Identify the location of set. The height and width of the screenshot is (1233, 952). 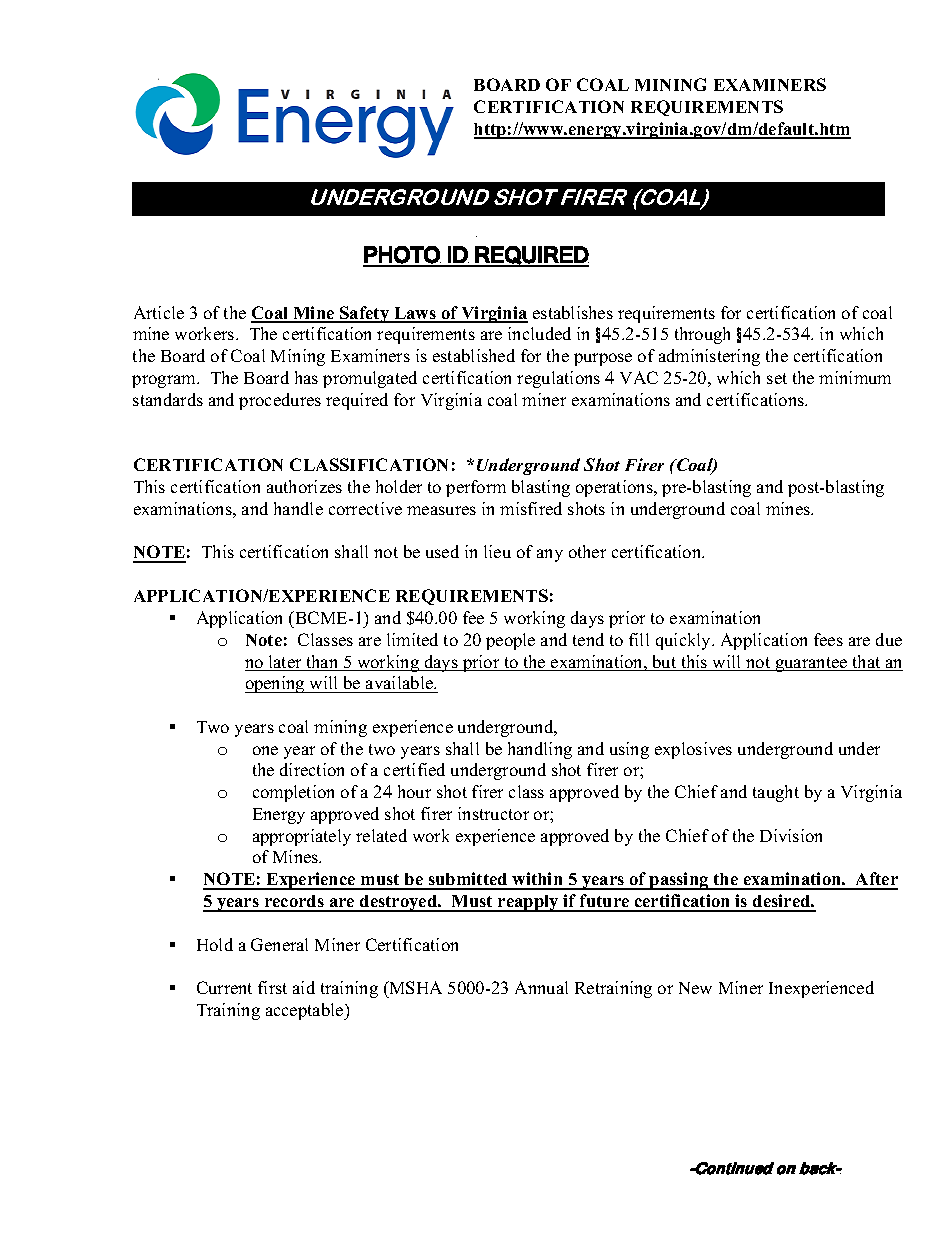
(777, 378).
